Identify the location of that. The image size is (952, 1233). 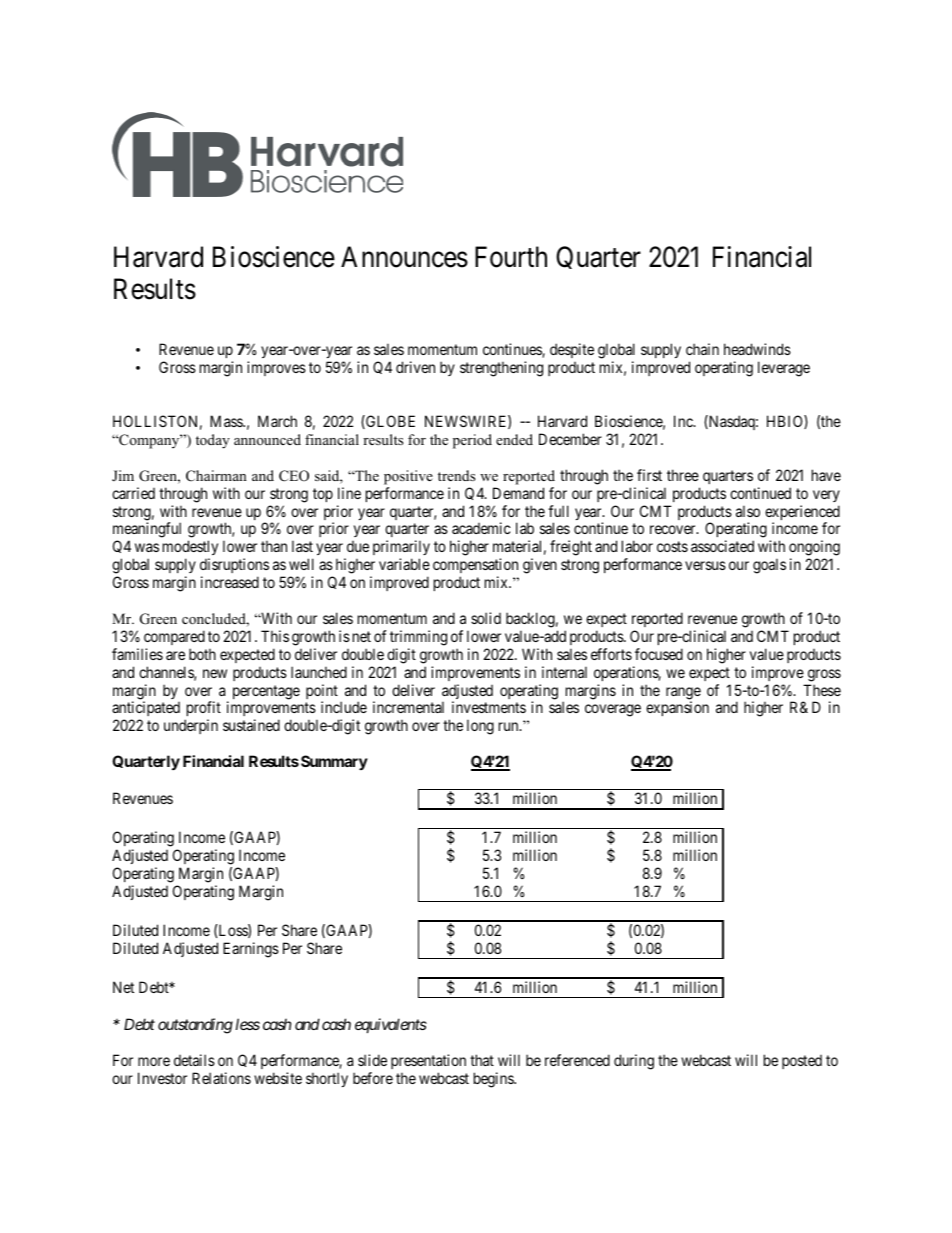
(482, 1060).
